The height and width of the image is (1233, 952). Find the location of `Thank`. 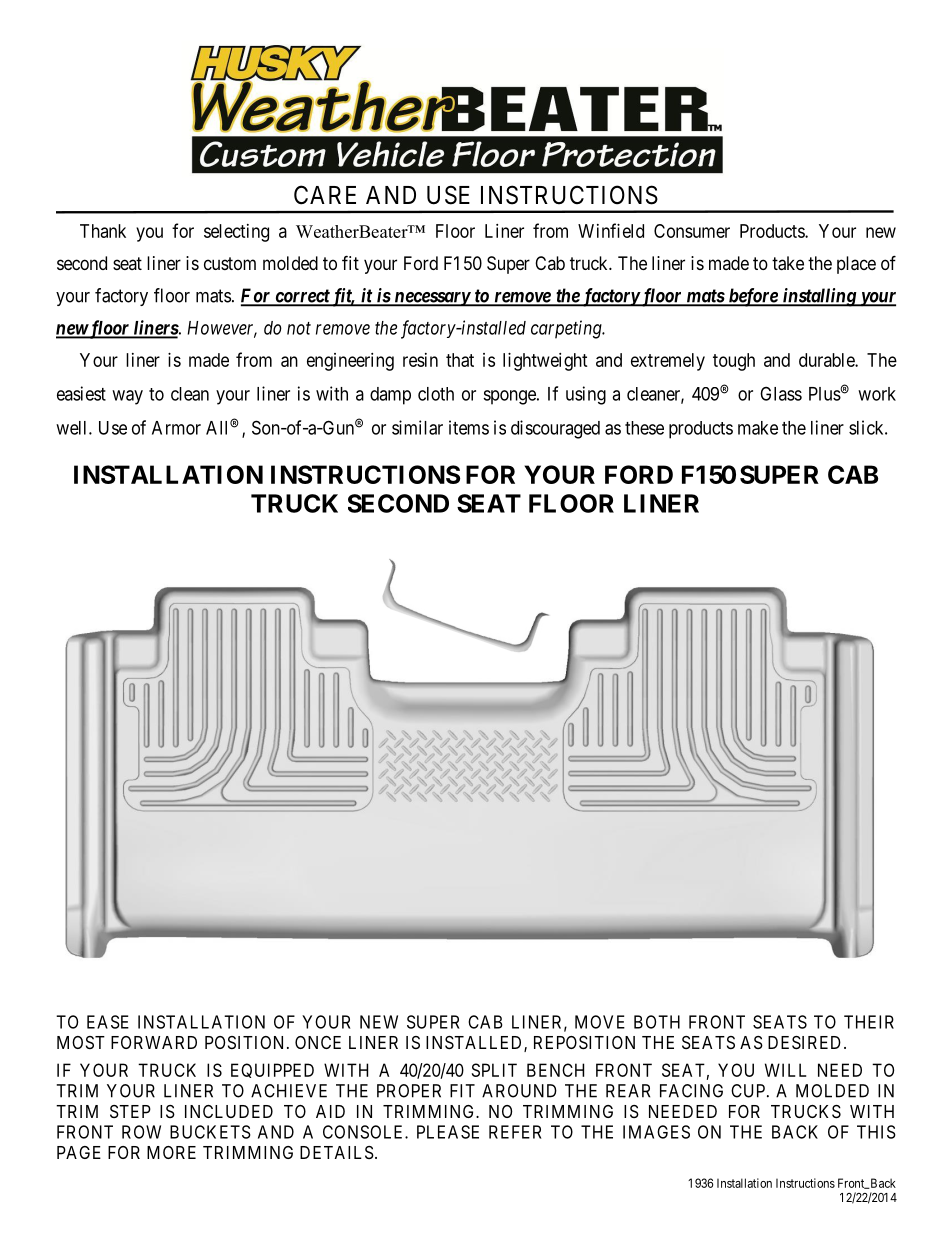

Thank is located at coordinates (103, 231).
